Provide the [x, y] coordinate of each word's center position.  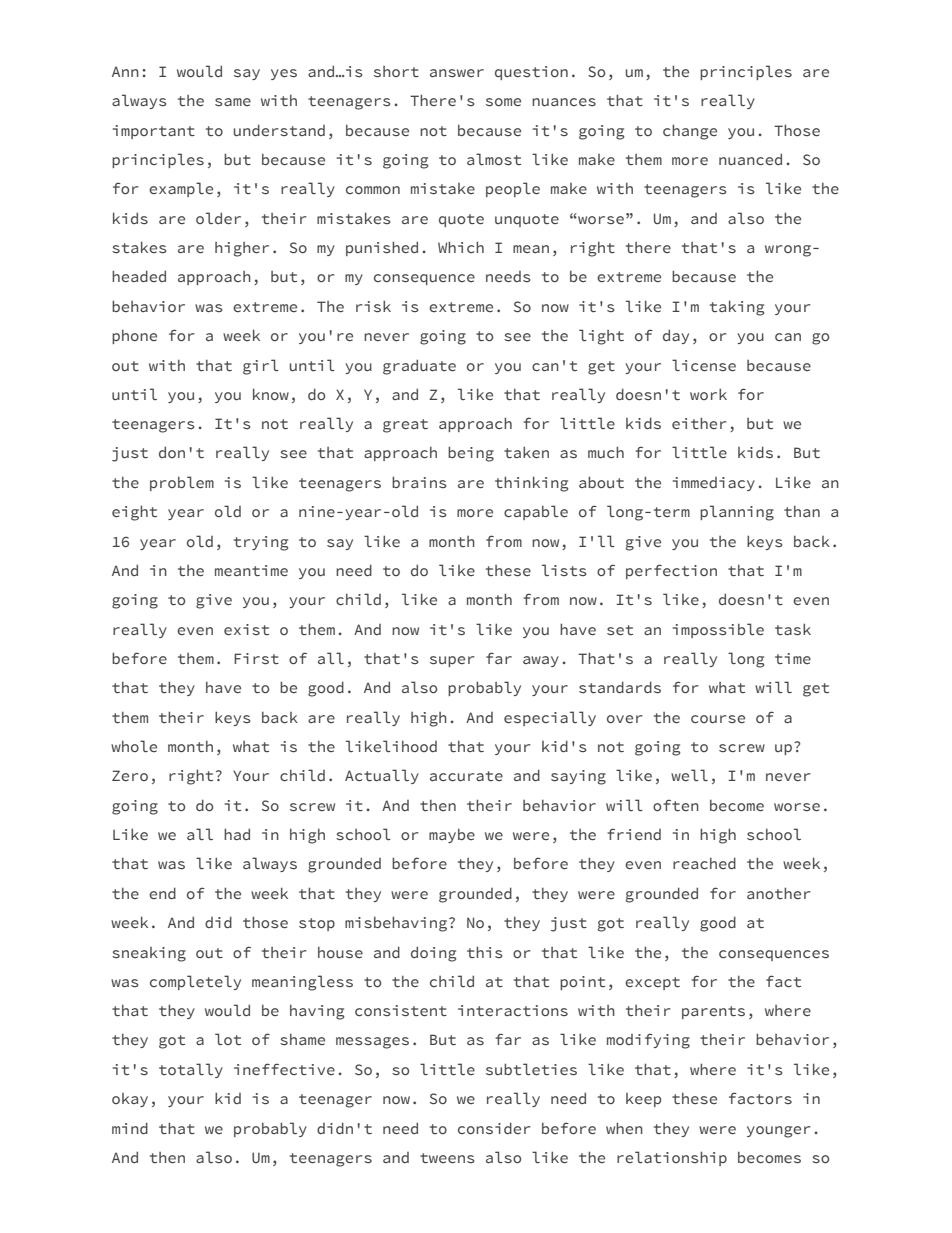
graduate [419, 367]
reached [704, 863]
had [237, 834]
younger [779, 1132]
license [704, 365]
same [233, 102]
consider [494, 1128]
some [503, 102]
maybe [452, 836]
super [452, 661]
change [690, 132]
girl [261, 367]
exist [246, 629]
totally [191, 1070]
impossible [718, 630]
